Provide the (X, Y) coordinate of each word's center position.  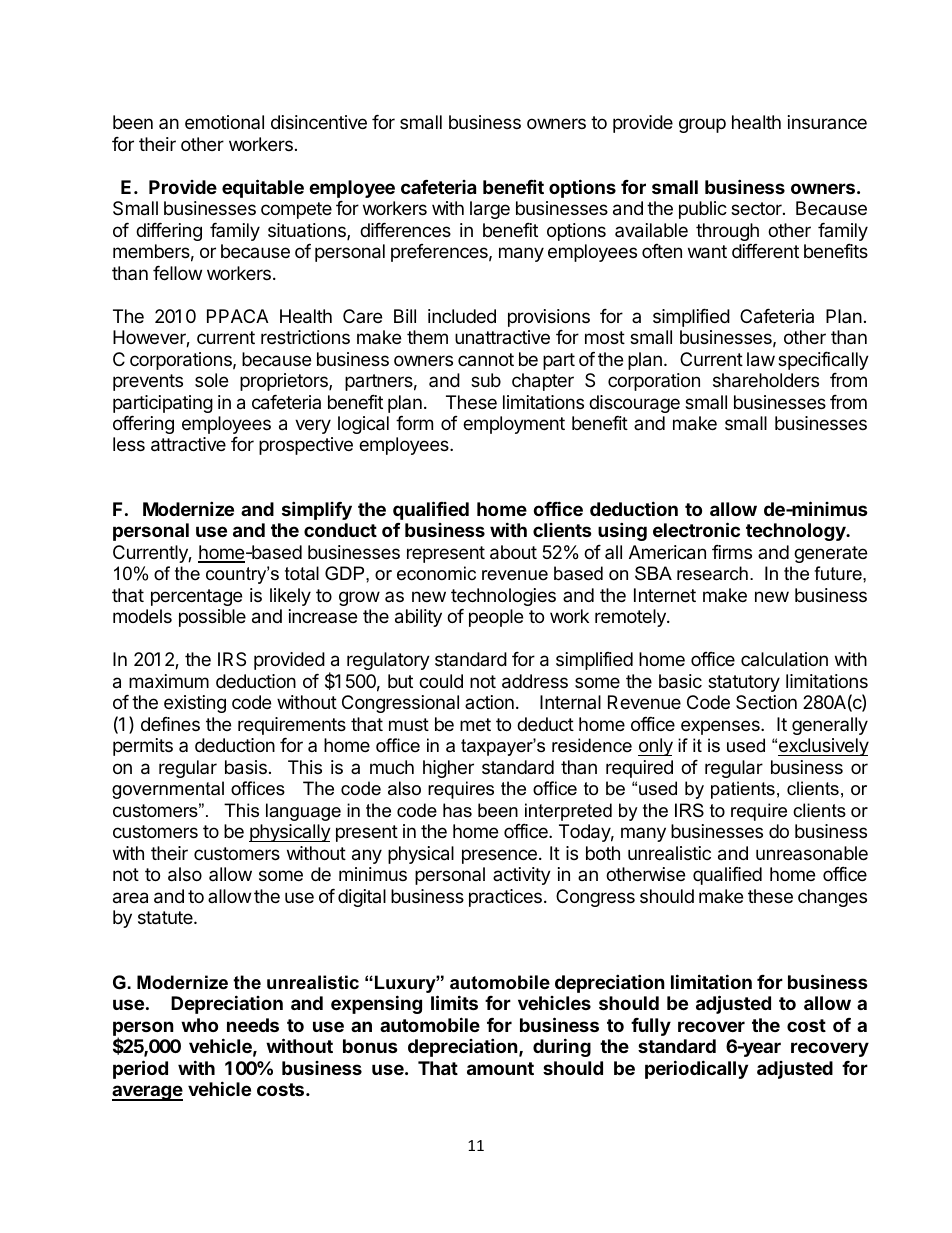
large (490, 210)
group (702, 125)
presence (499, 856)
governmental (168, 790)
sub (486, 380)
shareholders (766, 380)
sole (211, 380)
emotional (224, 122)
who (199, 1025)
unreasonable (812, 853)
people (496, 618)
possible (212, 618)
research (712, 573)
